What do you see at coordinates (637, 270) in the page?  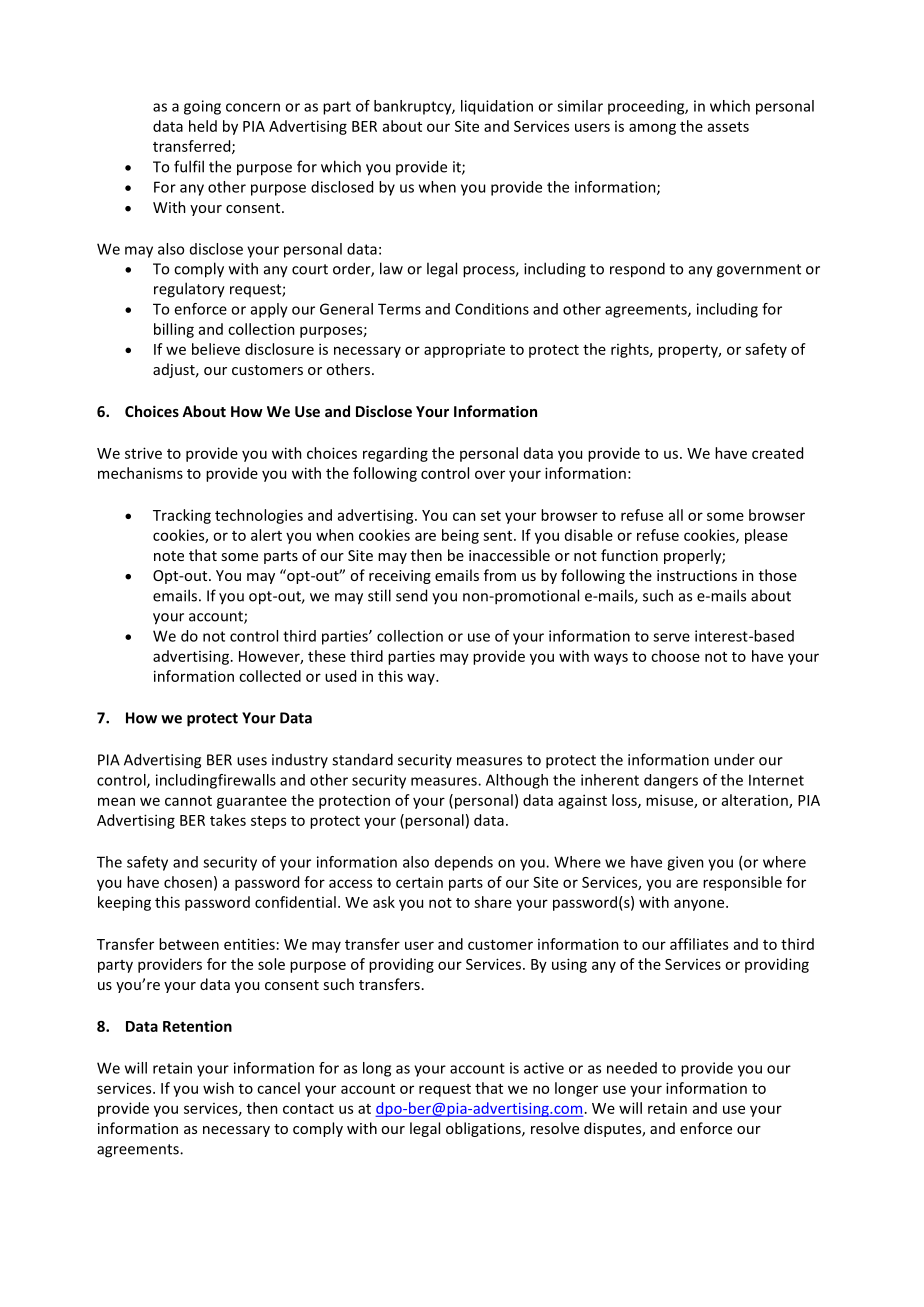 I see `respond` at bounding box center [637, 270].
